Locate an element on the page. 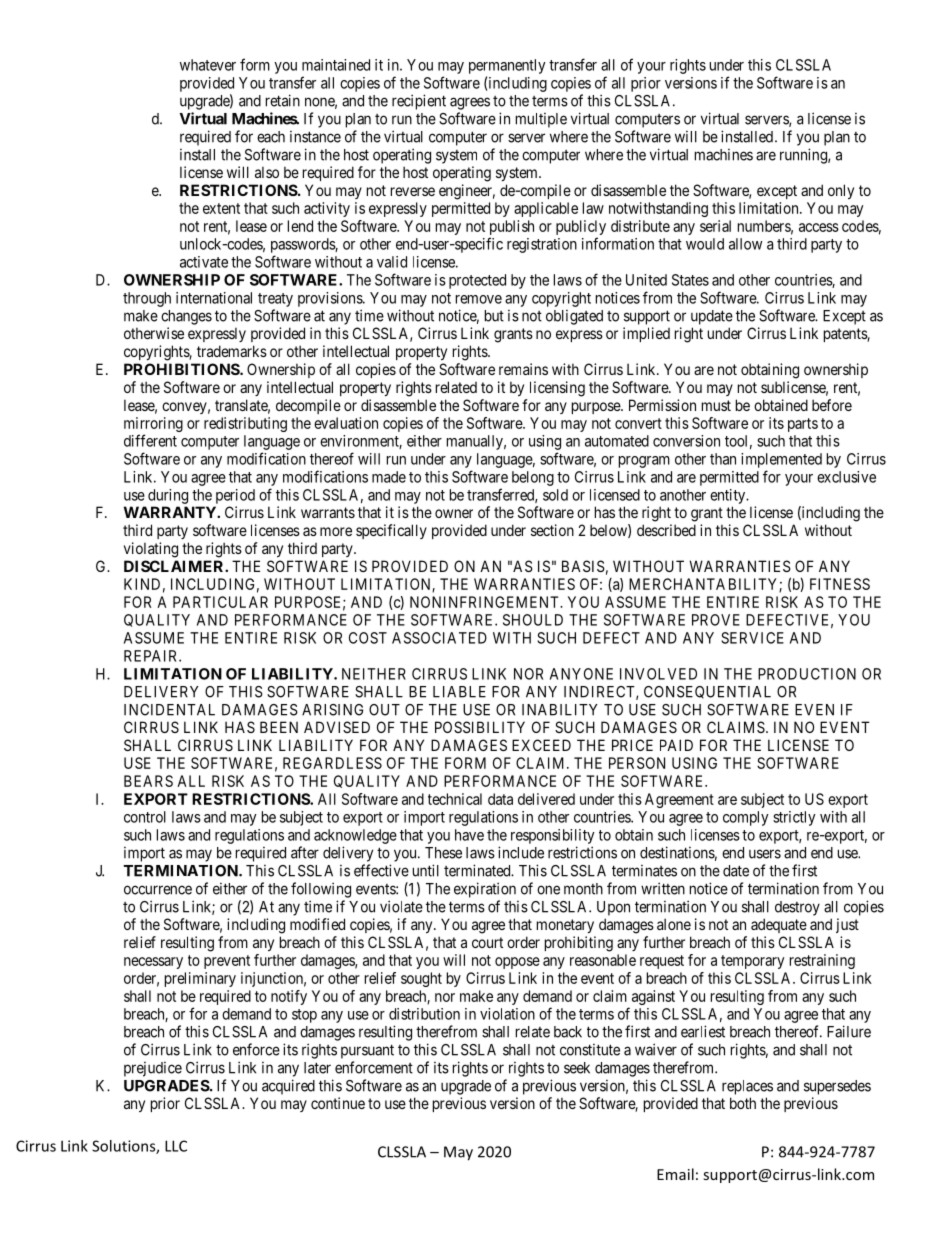  expiration is located at coordinates (485, 890).
